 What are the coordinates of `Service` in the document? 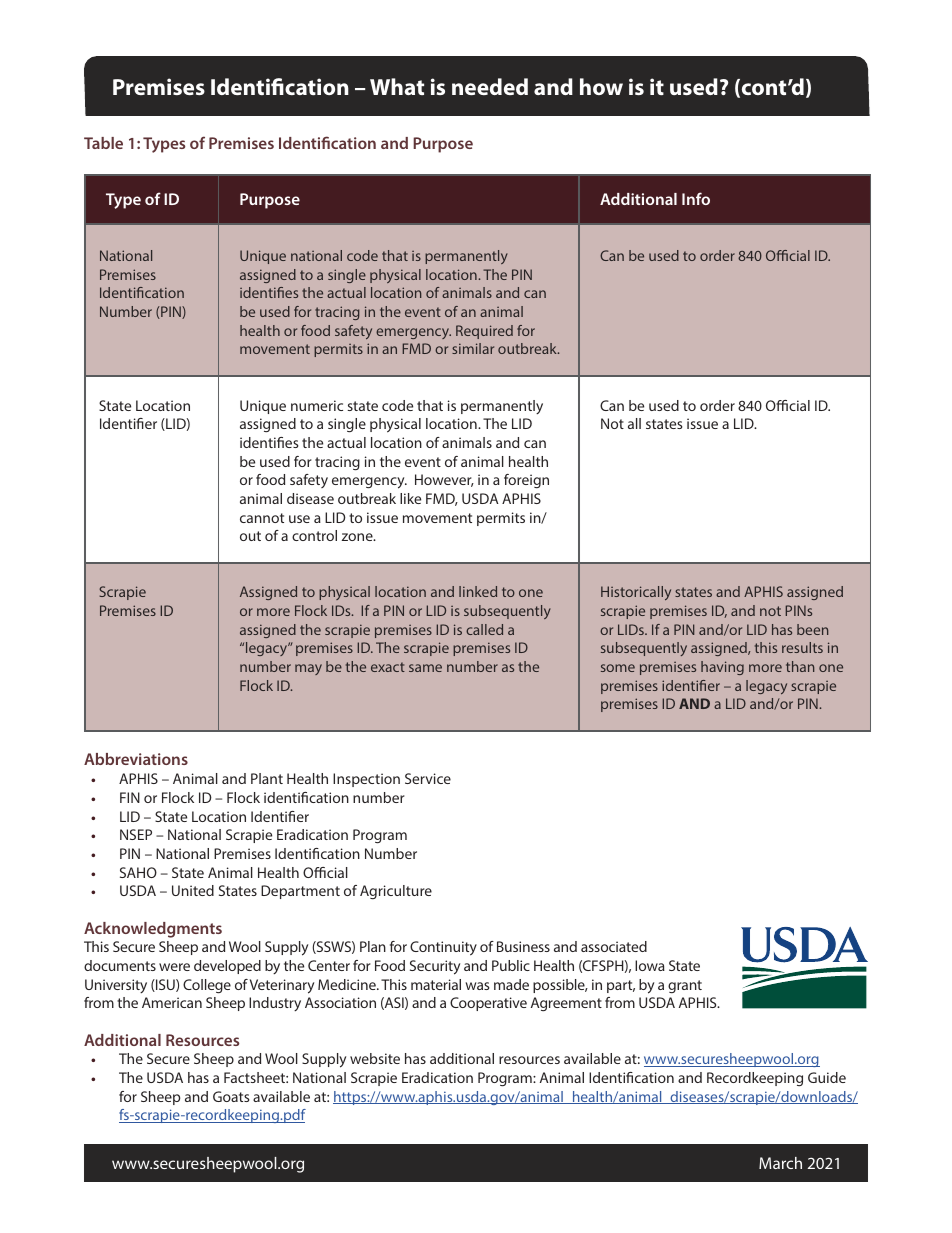 It's located at (428, 778).
